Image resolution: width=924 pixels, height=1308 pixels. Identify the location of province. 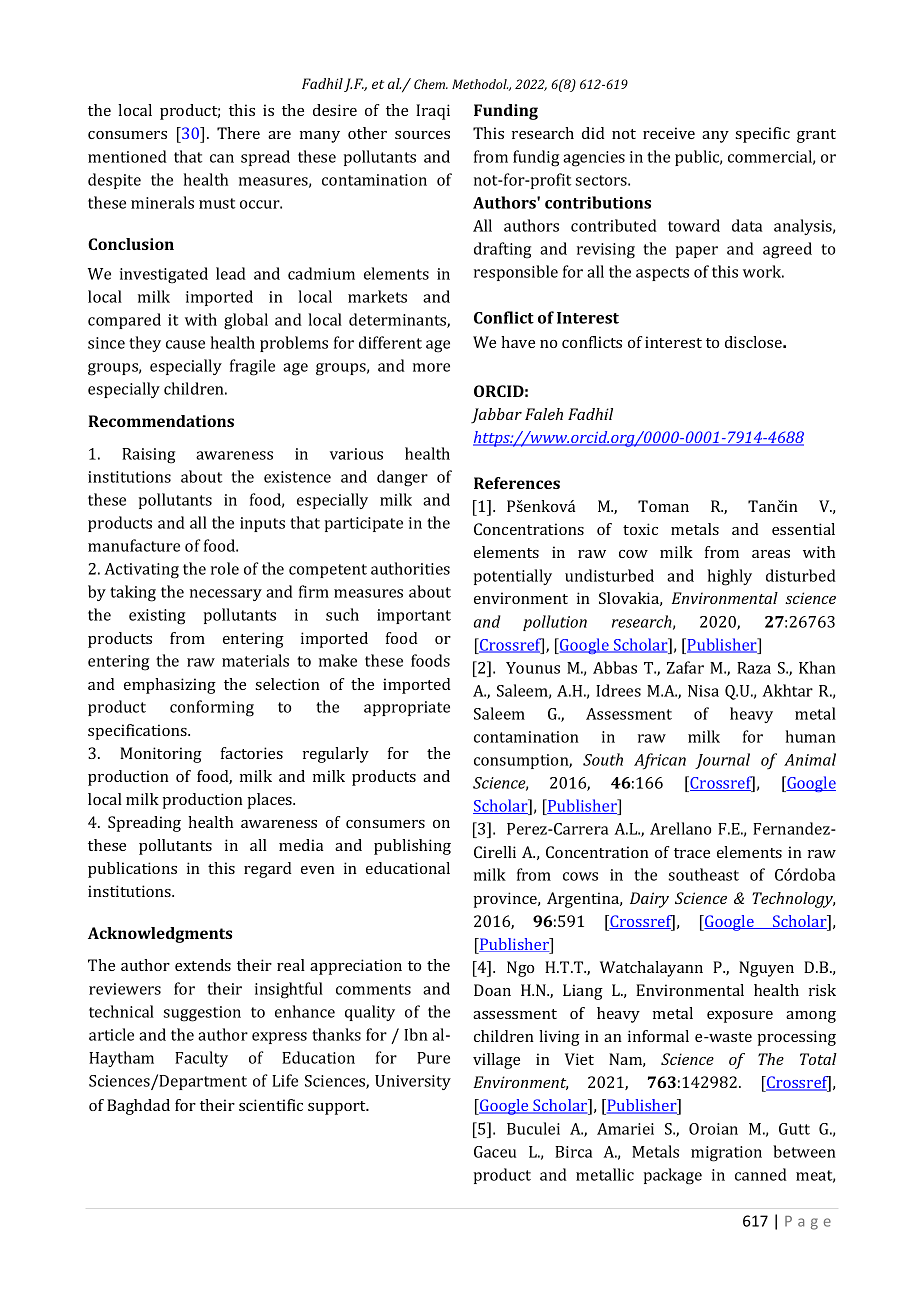
(507, 900).
